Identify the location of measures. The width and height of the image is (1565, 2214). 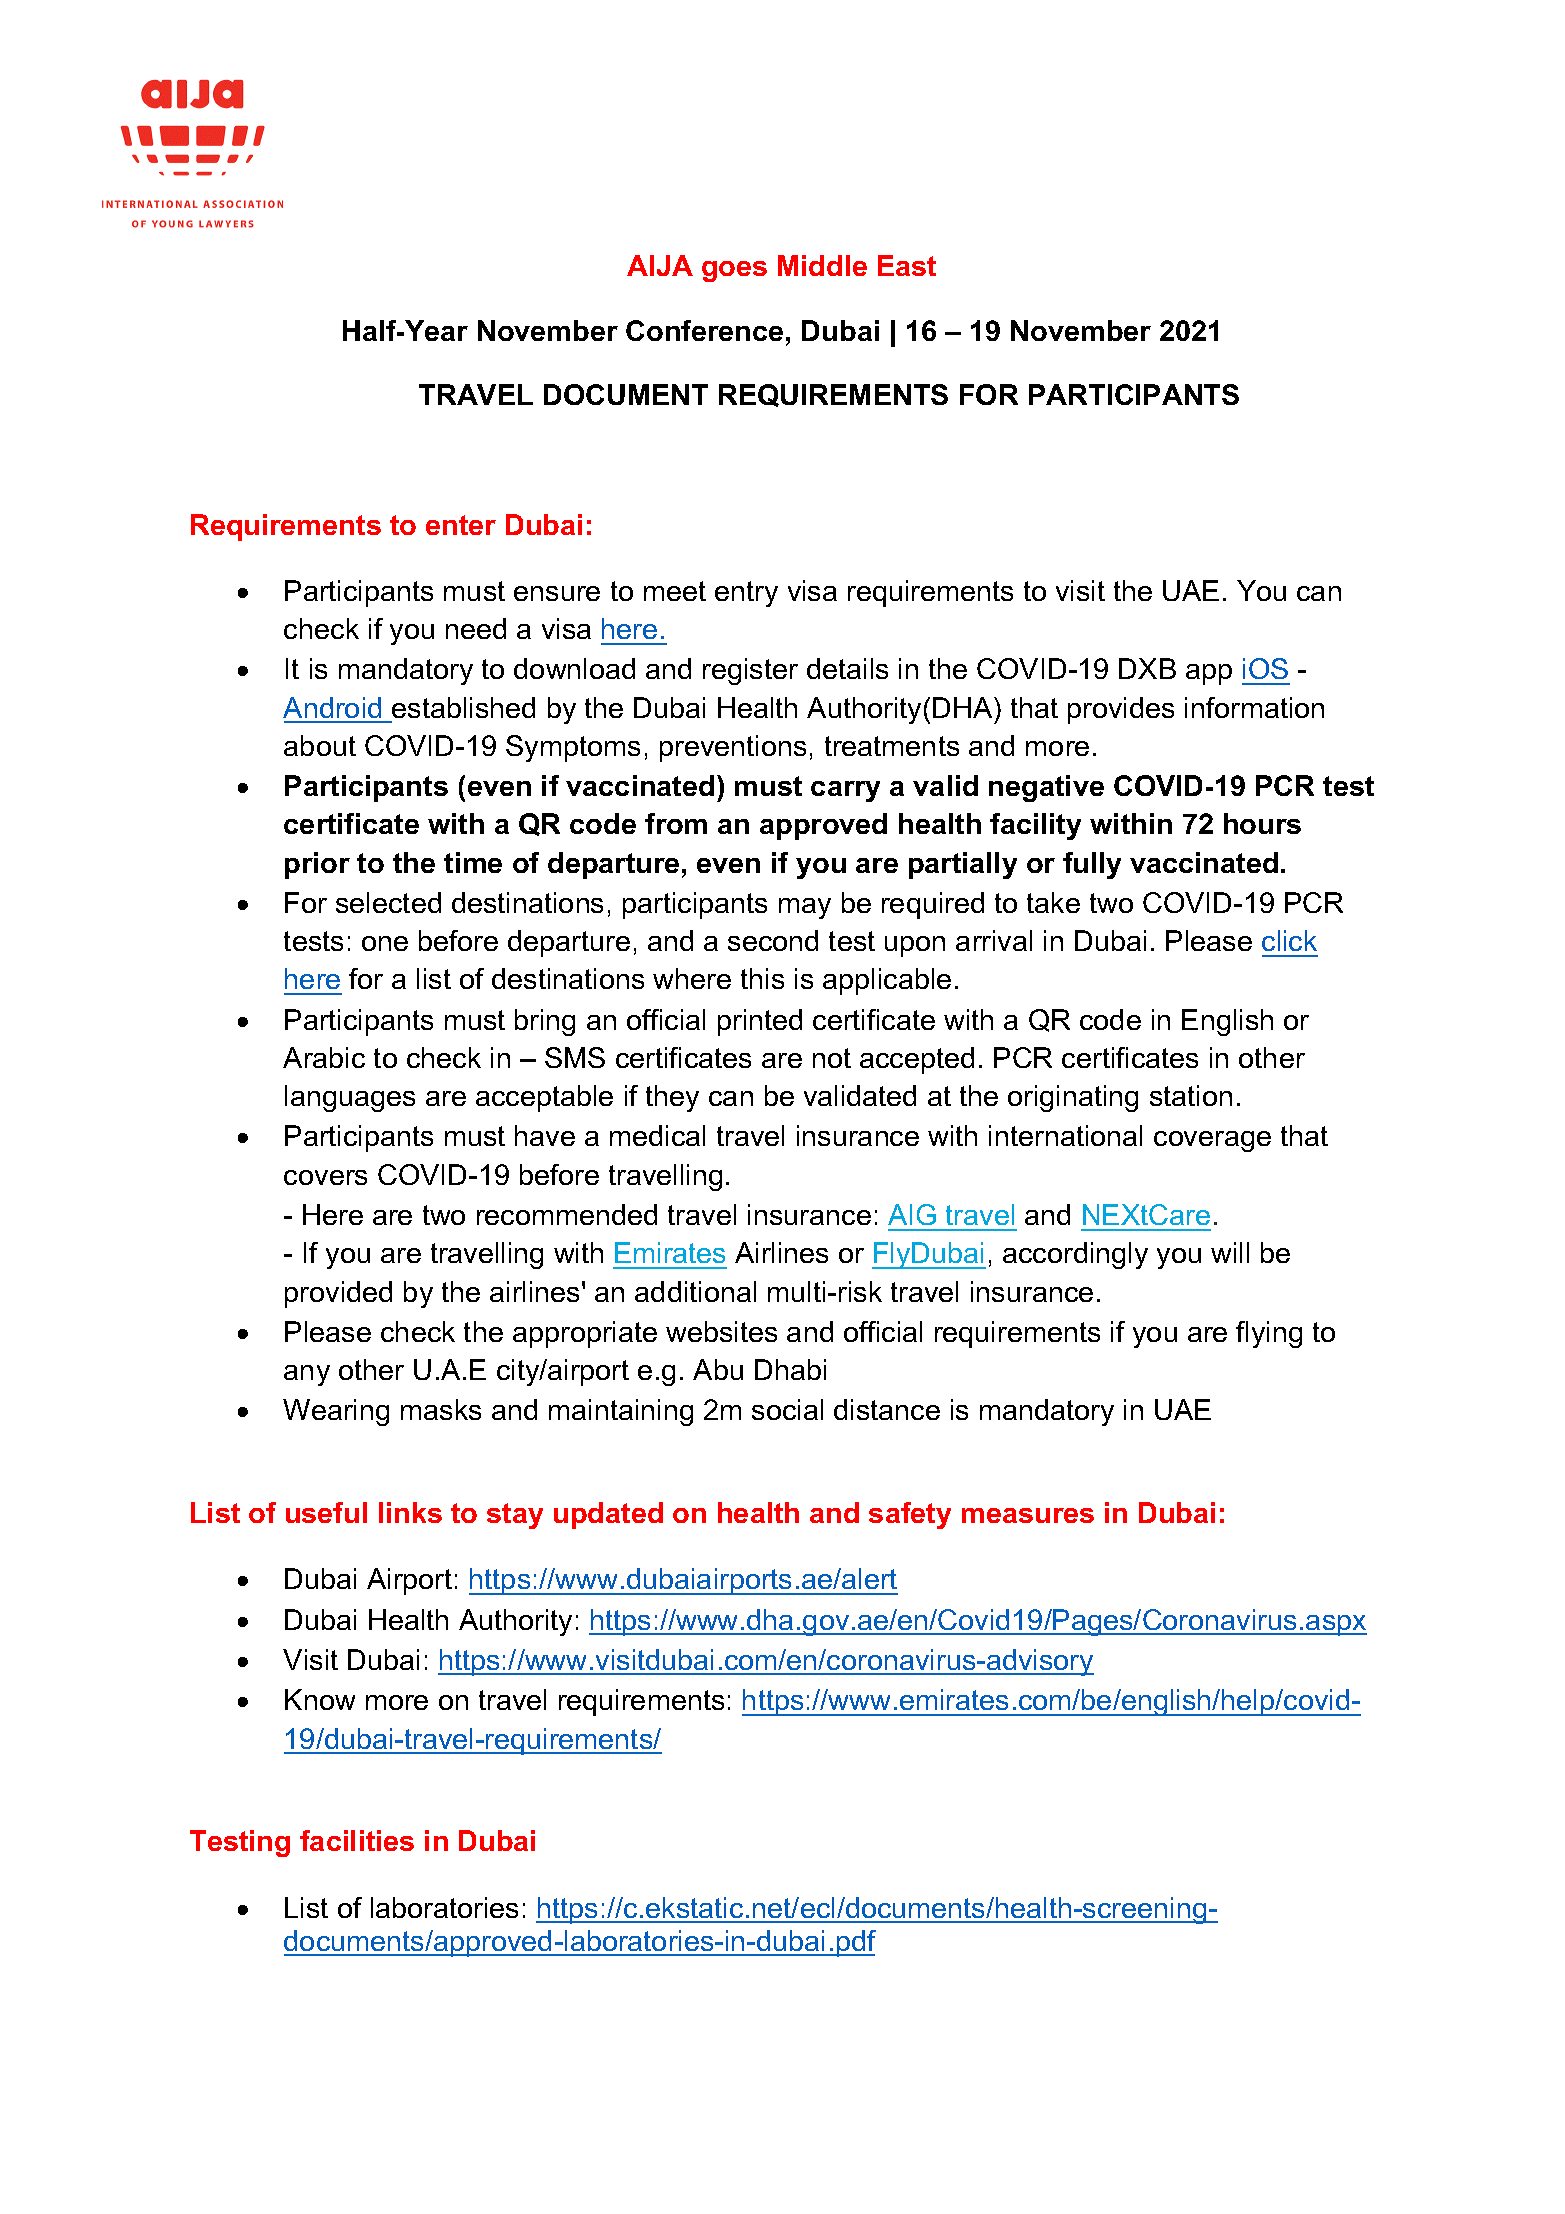
(1028, 1515).
